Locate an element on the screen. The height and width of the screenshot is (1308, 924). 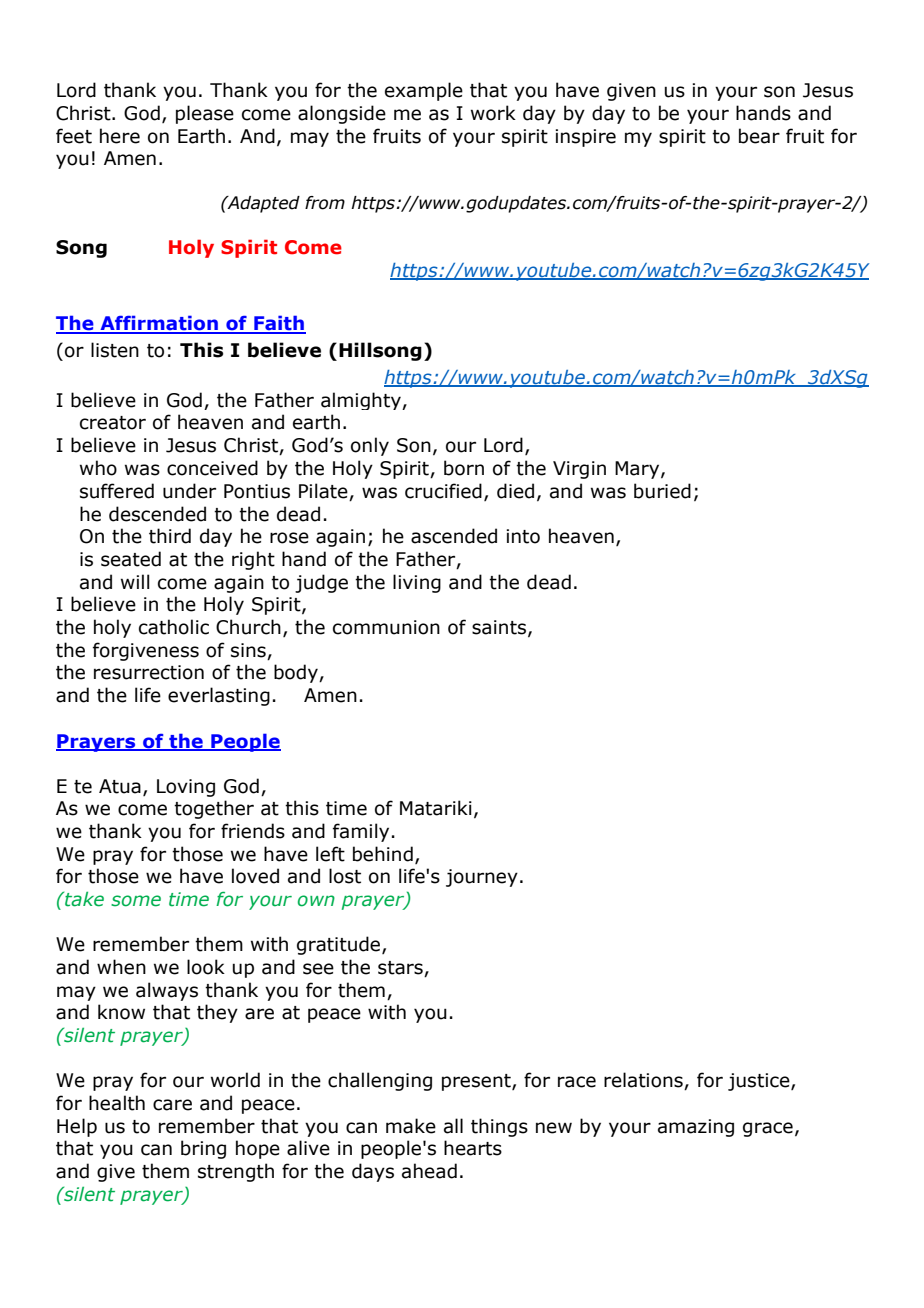
crucified is located at coordinates (443, 491).
